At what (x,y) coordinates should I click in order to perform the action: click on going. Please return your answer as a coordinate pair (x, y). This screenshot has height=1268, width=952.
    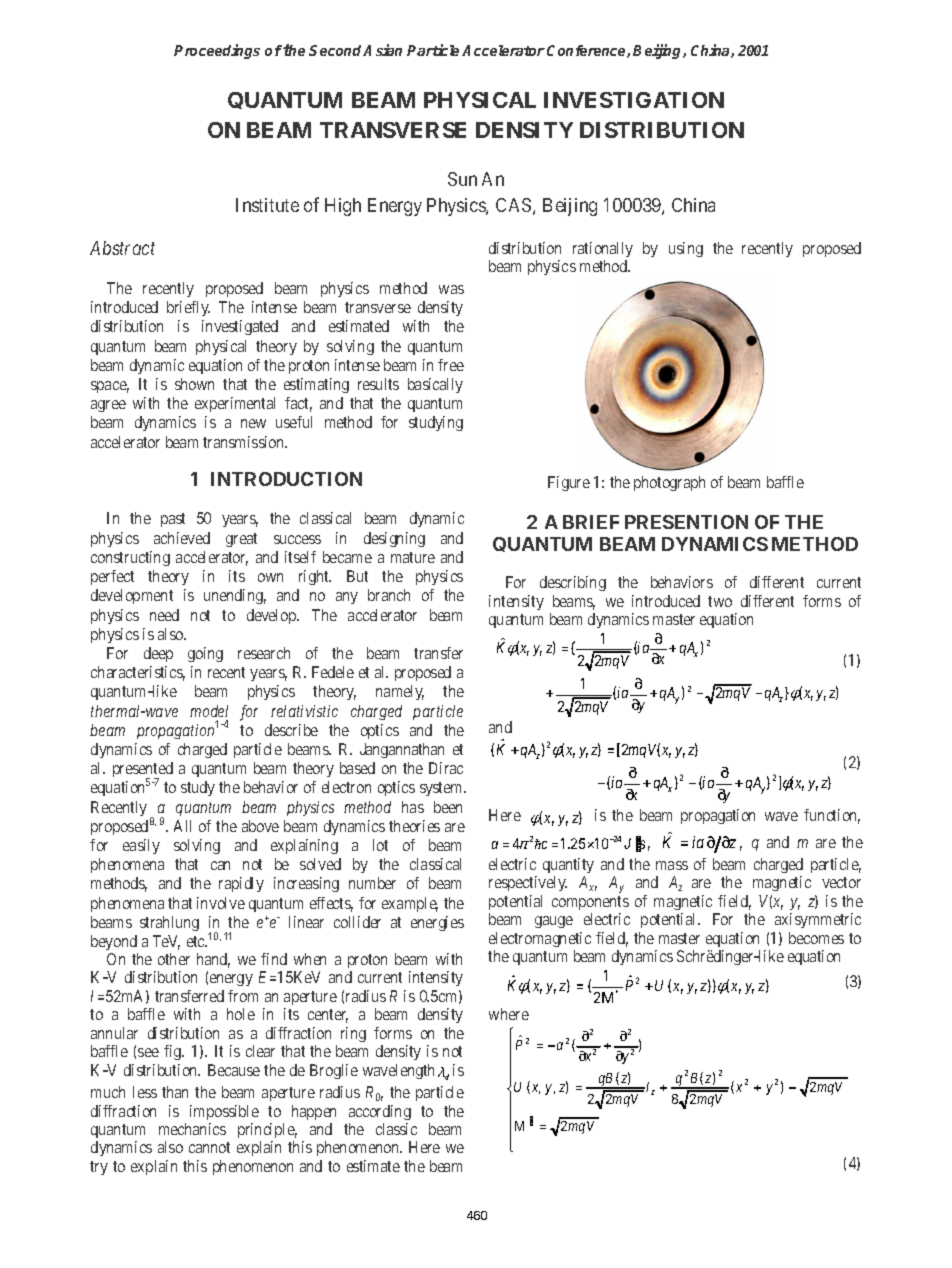
    Looking at the image, I should click on (205, 654).
